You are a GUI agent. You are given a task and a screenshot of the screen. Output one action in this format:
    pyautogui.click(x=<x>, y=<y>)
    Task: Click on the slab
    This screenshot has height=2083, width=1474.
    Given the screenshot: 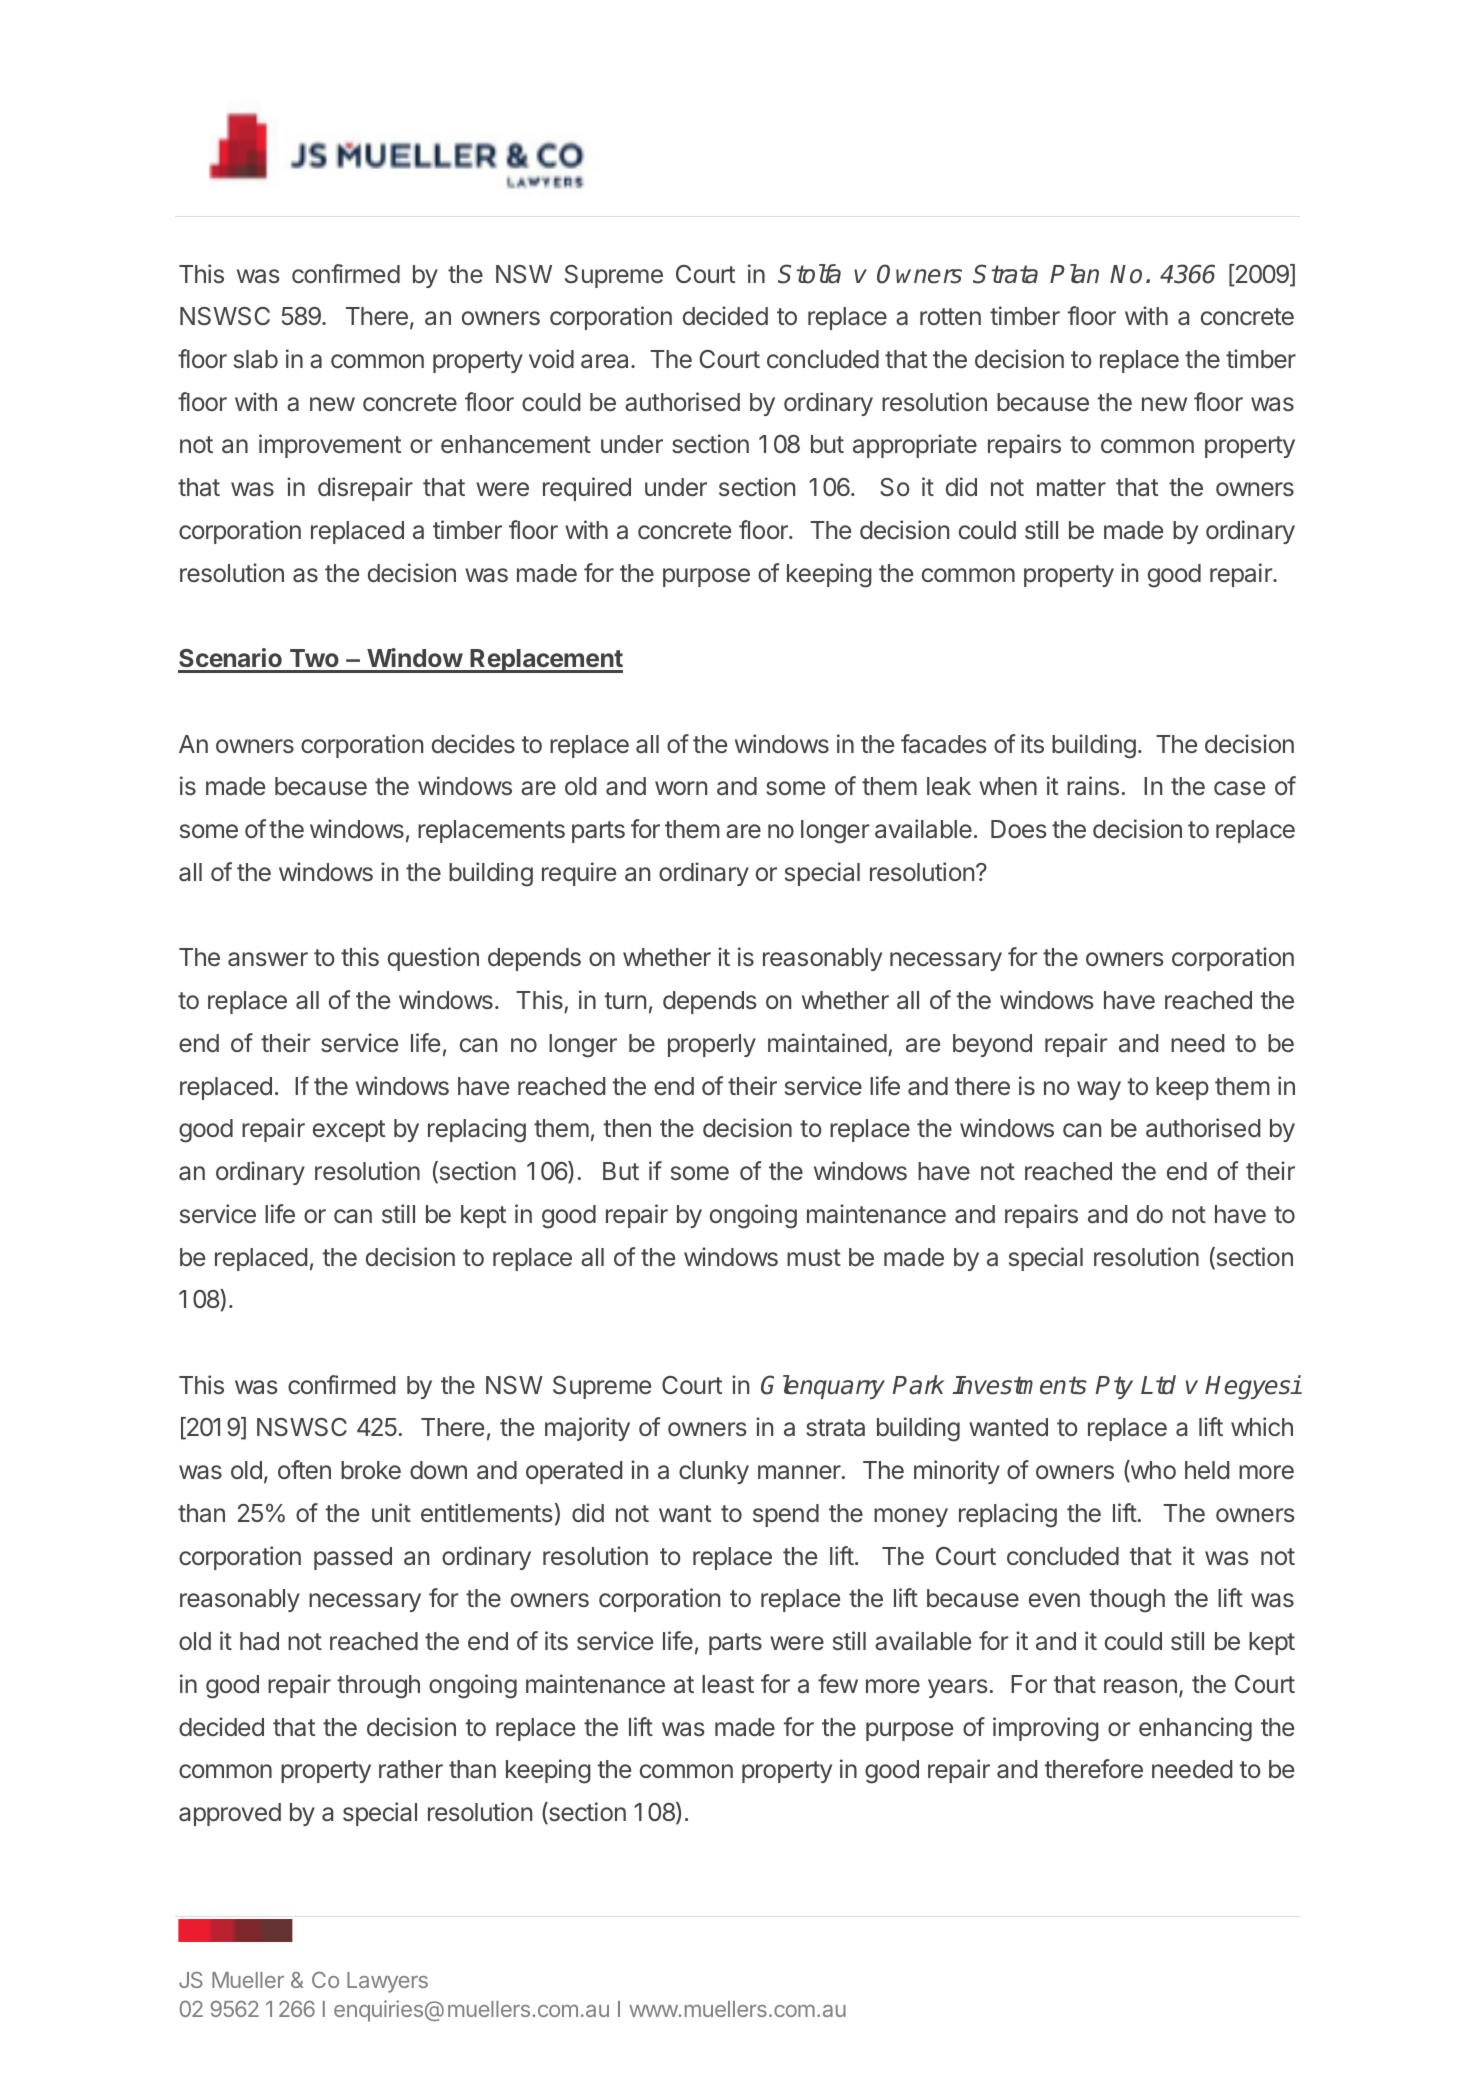 What is the action you would take?
    pyautogui.click(x=256, y=359)
